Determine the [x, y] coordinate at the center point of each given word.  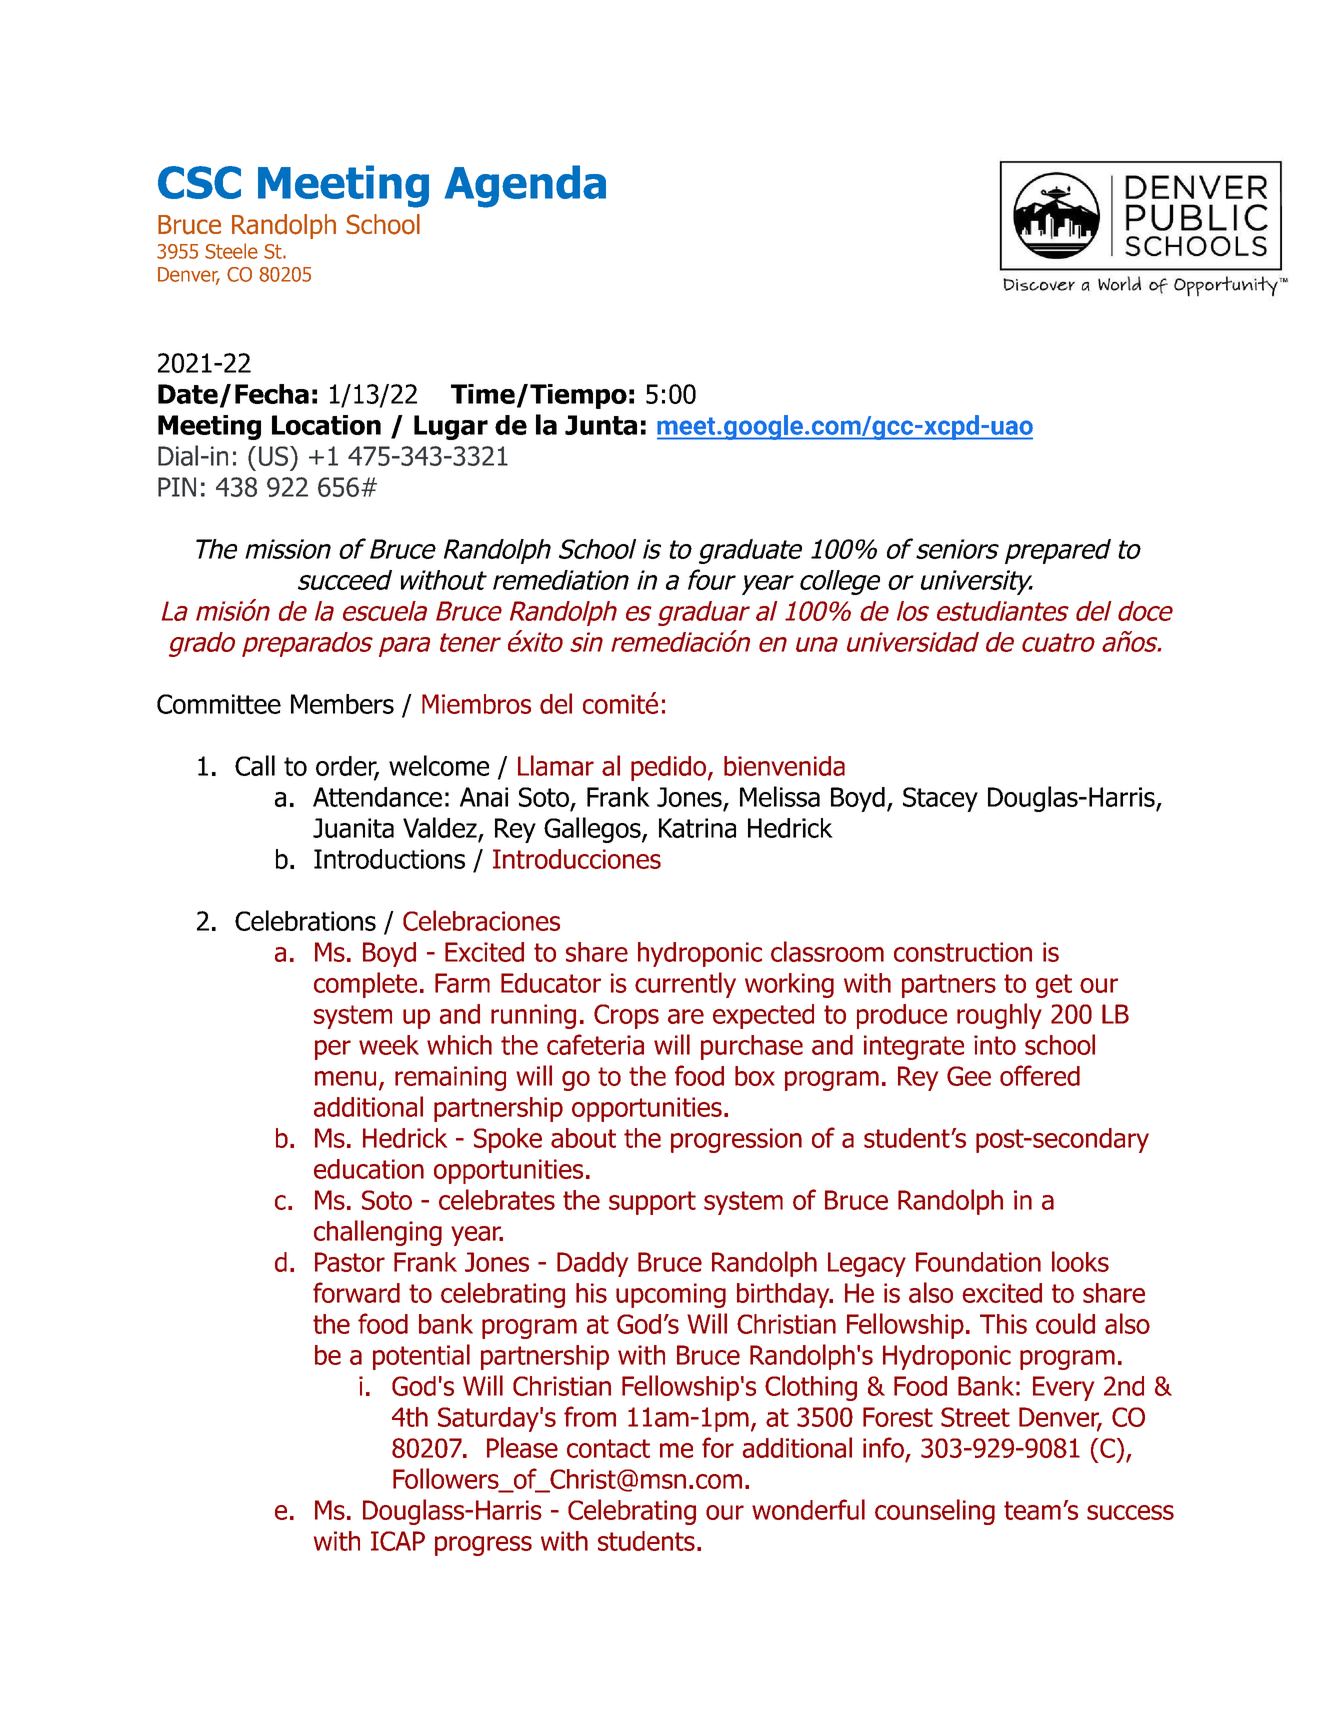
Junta [601, 425]
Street [975, 1417]
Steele [231, 251]
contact [608, 1448]
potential [421, 1357]
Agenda [525, 186]
